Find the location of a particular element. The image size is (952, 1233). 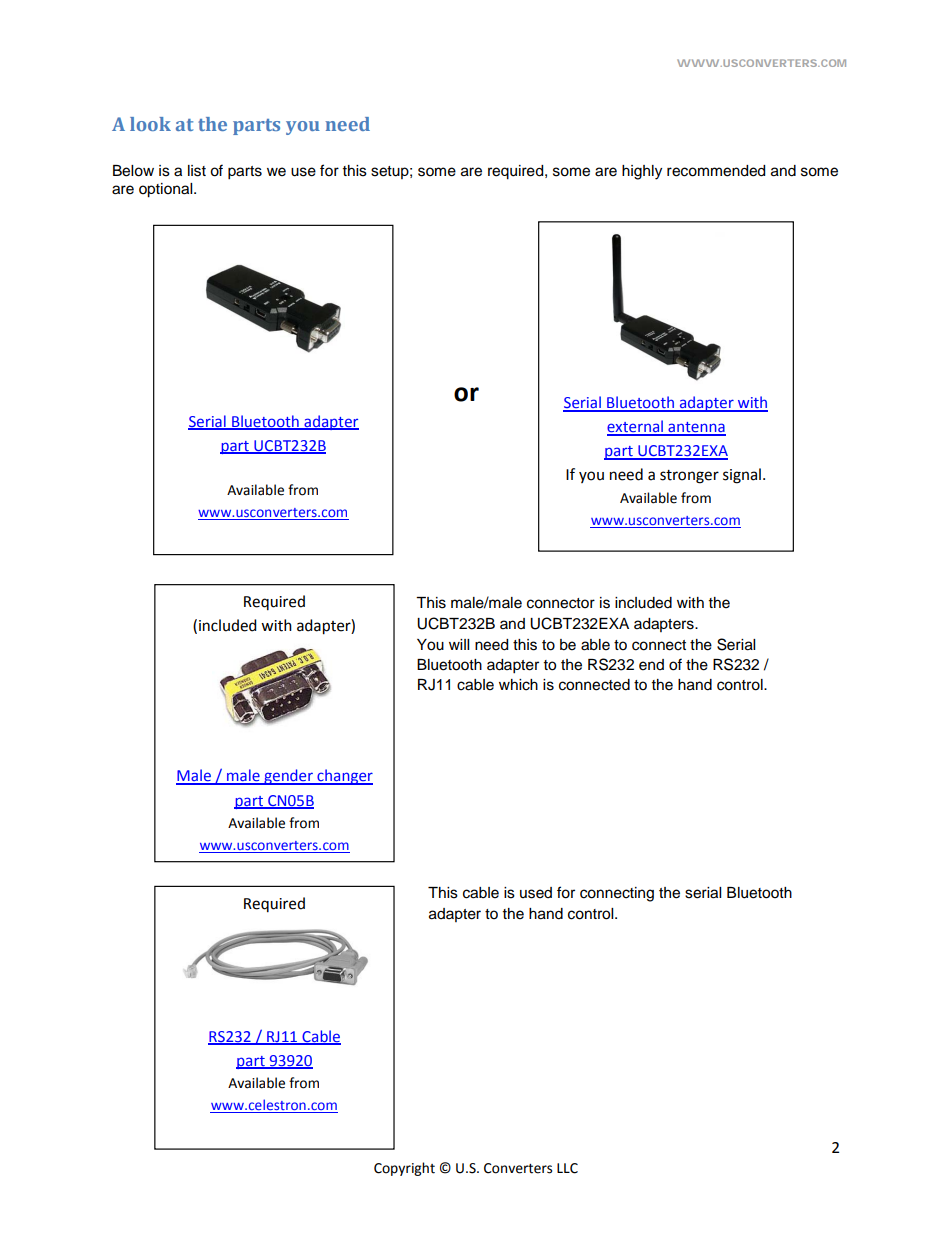

gender is located at coordinates (288, 777).
